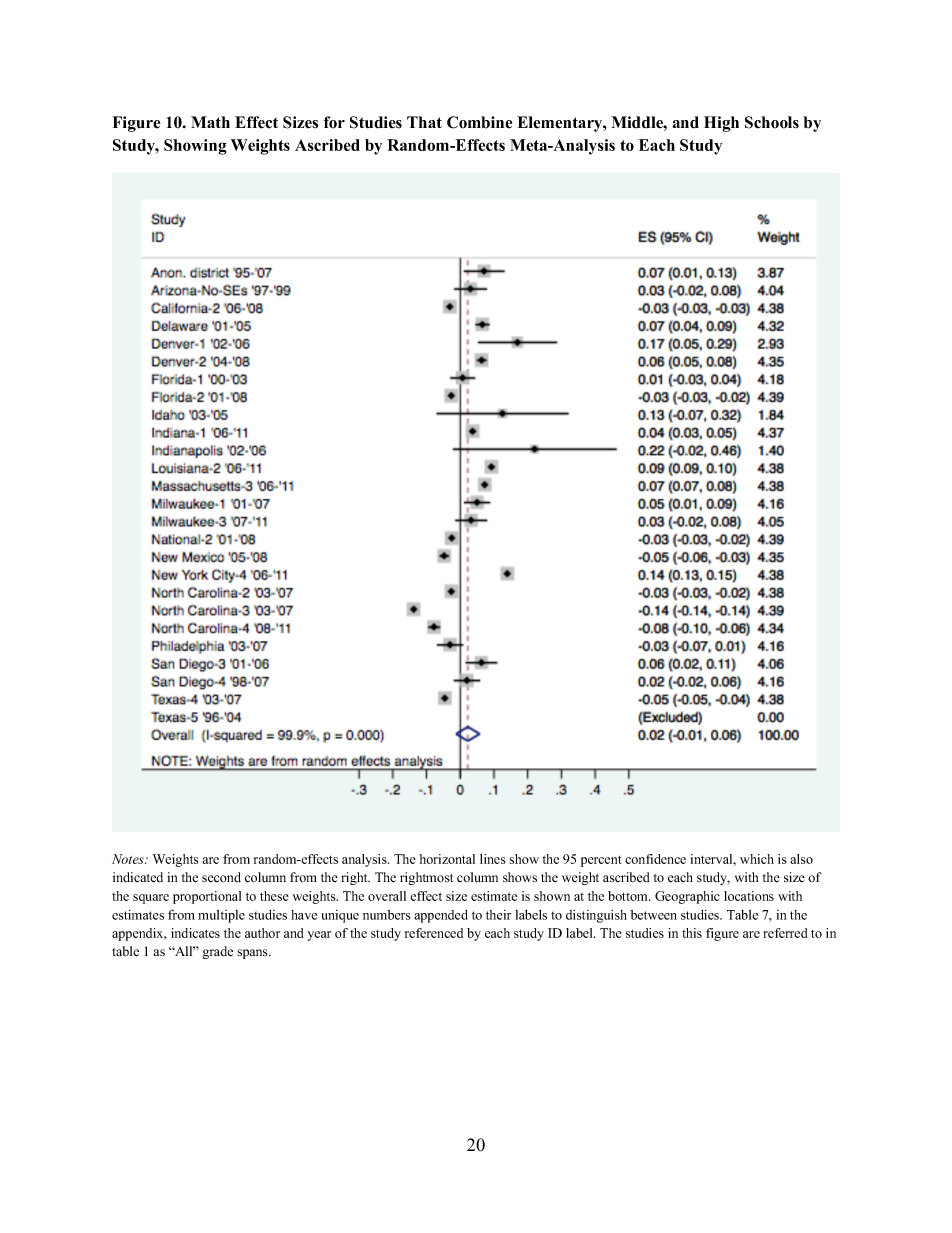  I want to click on High, so click(721, 124).
